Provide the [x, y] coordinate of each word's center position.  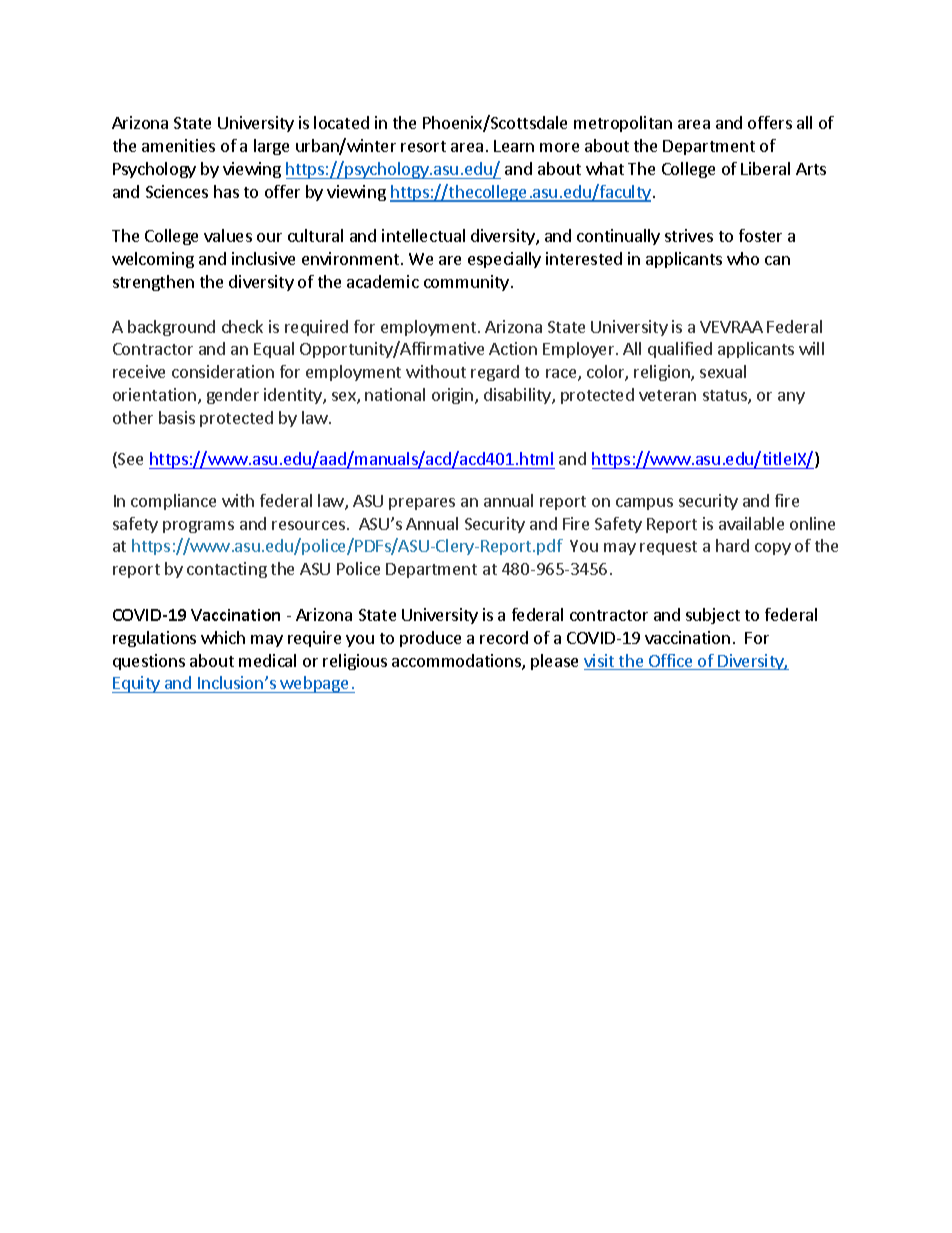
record [504, 637]
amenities [178, 145]
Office [671, 662]
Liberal [765, 168]
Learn [514, 146]
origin [454, 396]
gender [233, 396]
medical [267, 660]
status [726, 397]
